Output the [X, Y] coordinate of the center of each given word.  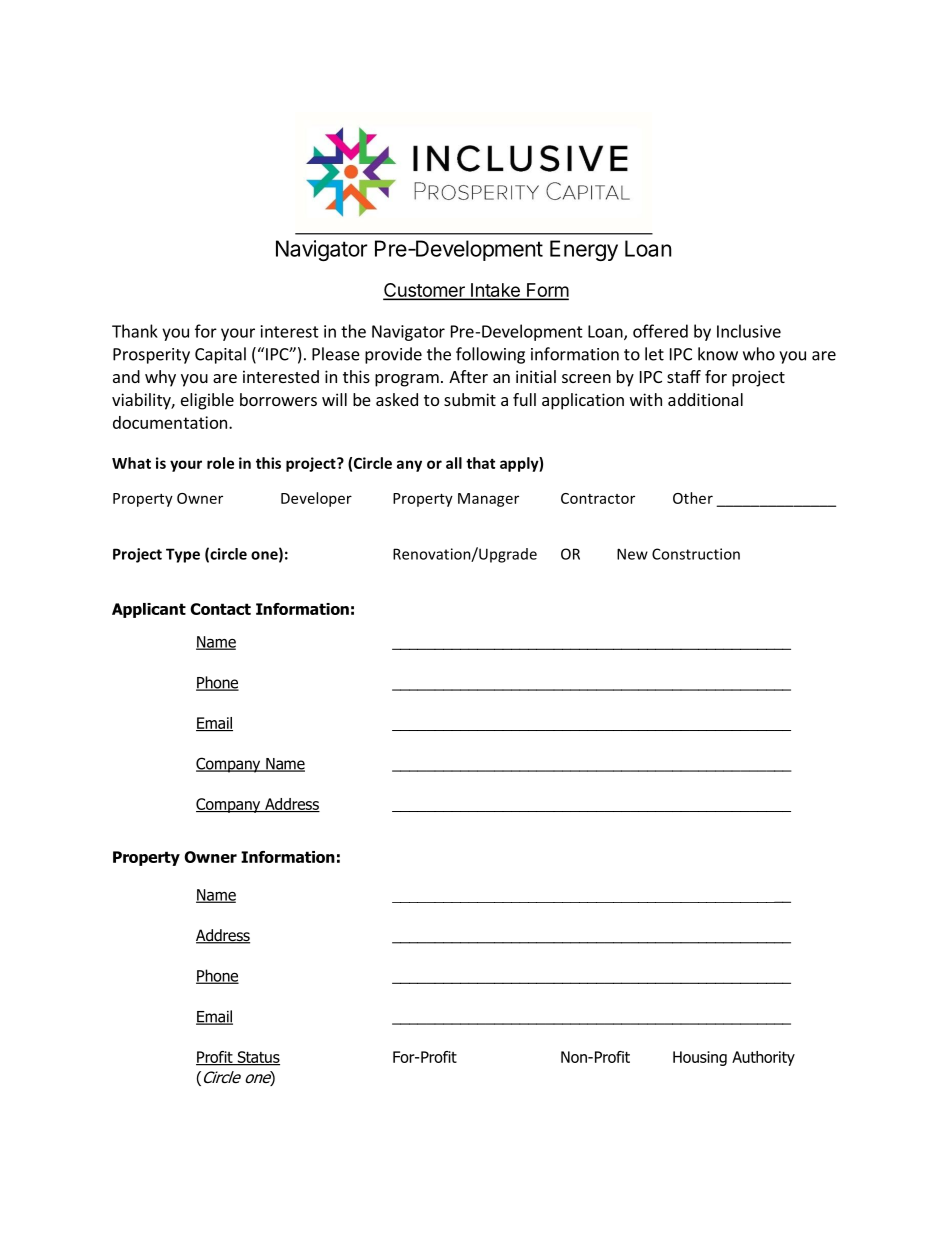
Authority [763, 1058]
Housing [700, 1058]
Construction [696, 554]
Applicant [149, 610]
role [220, 463]
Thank [135, 331]
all [454, 463]
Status [257, 1058]
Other [693, 498]
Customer [425, 291]
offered [660, 331]
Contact [220, 609]
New [632, 554]
